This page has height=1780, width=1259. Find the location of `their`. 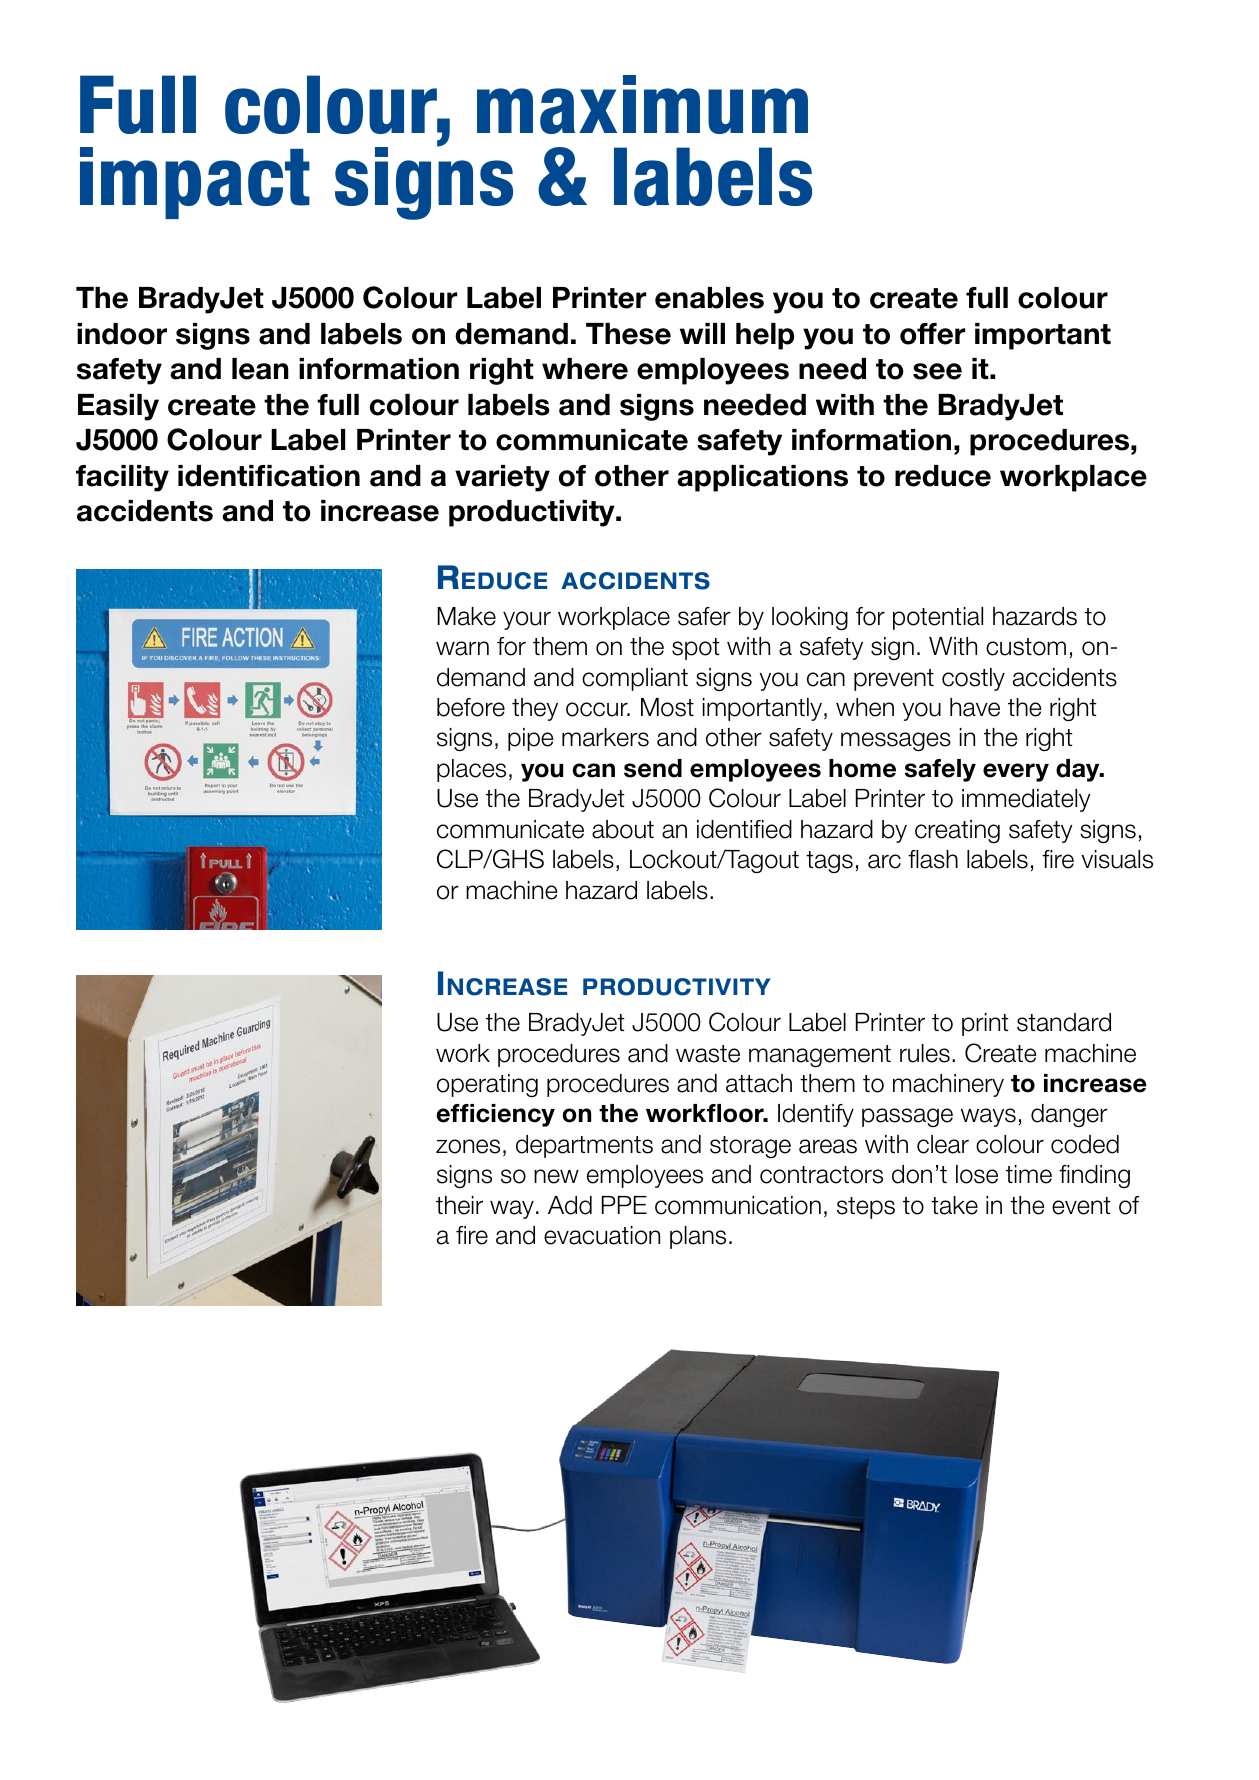

their is located at coordinates (459, 1205).
